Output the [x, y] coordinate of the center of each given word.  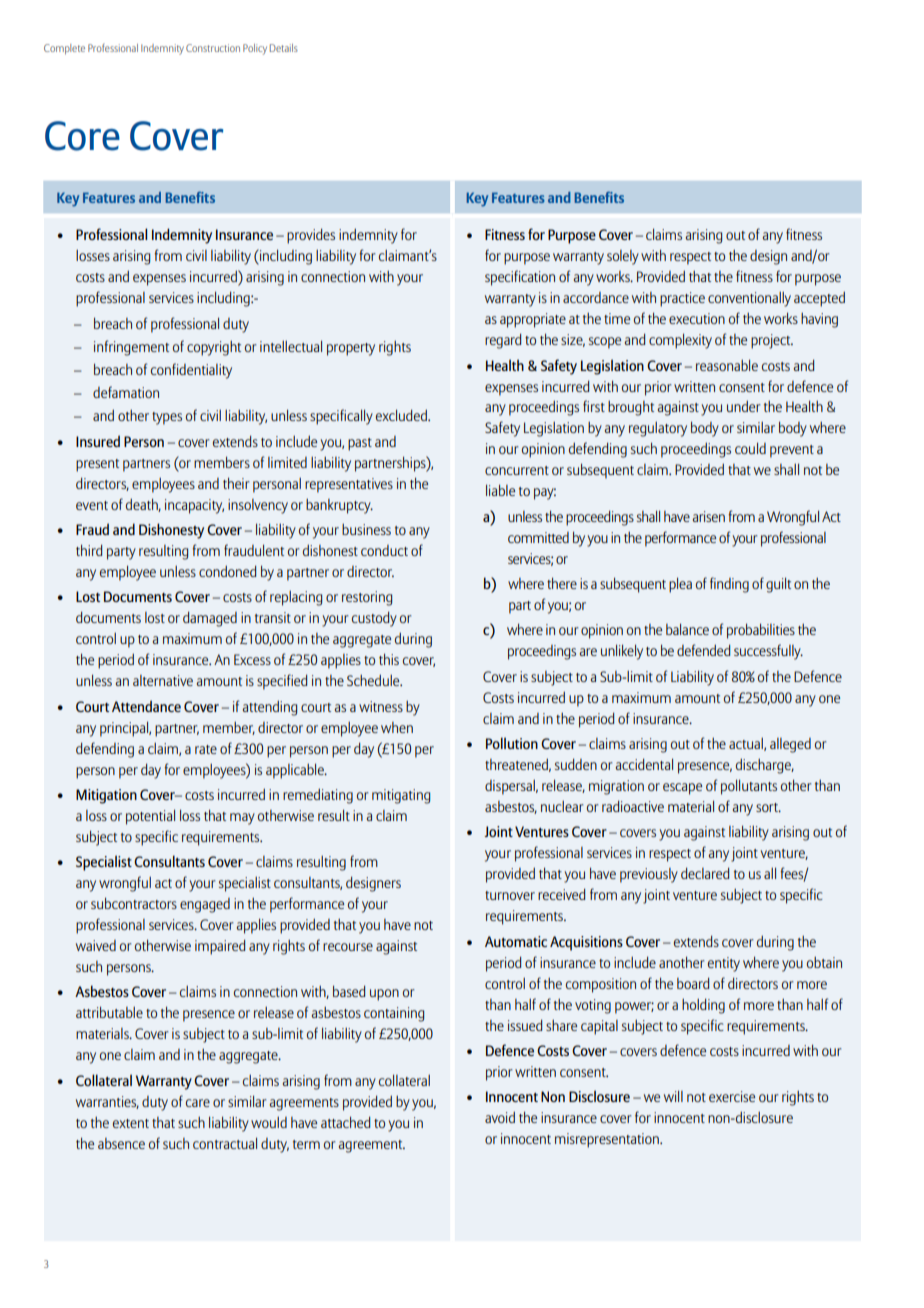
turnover [510, 895]
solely [623, 257]
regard [503, 341]
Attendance [146, 706]
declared [705, 873]
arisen [709, 516]
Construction [213, 48]
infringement [131, 348]
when [397, 727]
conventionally [749, 299]
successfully [768, 652]
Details [284, 48]
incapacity [194, 506]
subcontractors [134, 903]
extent [131, 1123]
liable [500, 490]
